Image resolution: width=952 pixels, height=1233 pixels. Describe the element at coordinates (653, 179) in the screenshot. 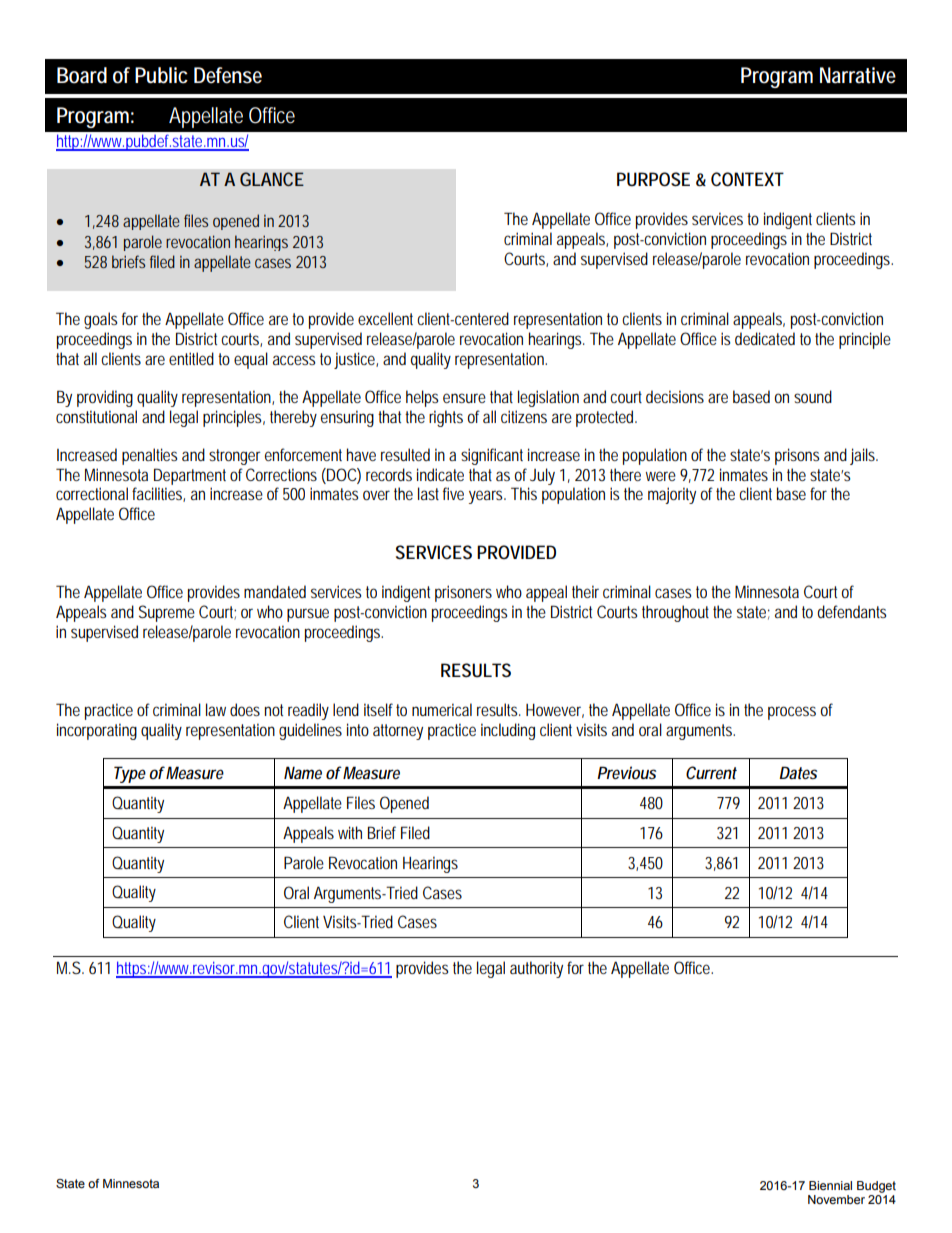

I see `PURPOSE` at that location.
